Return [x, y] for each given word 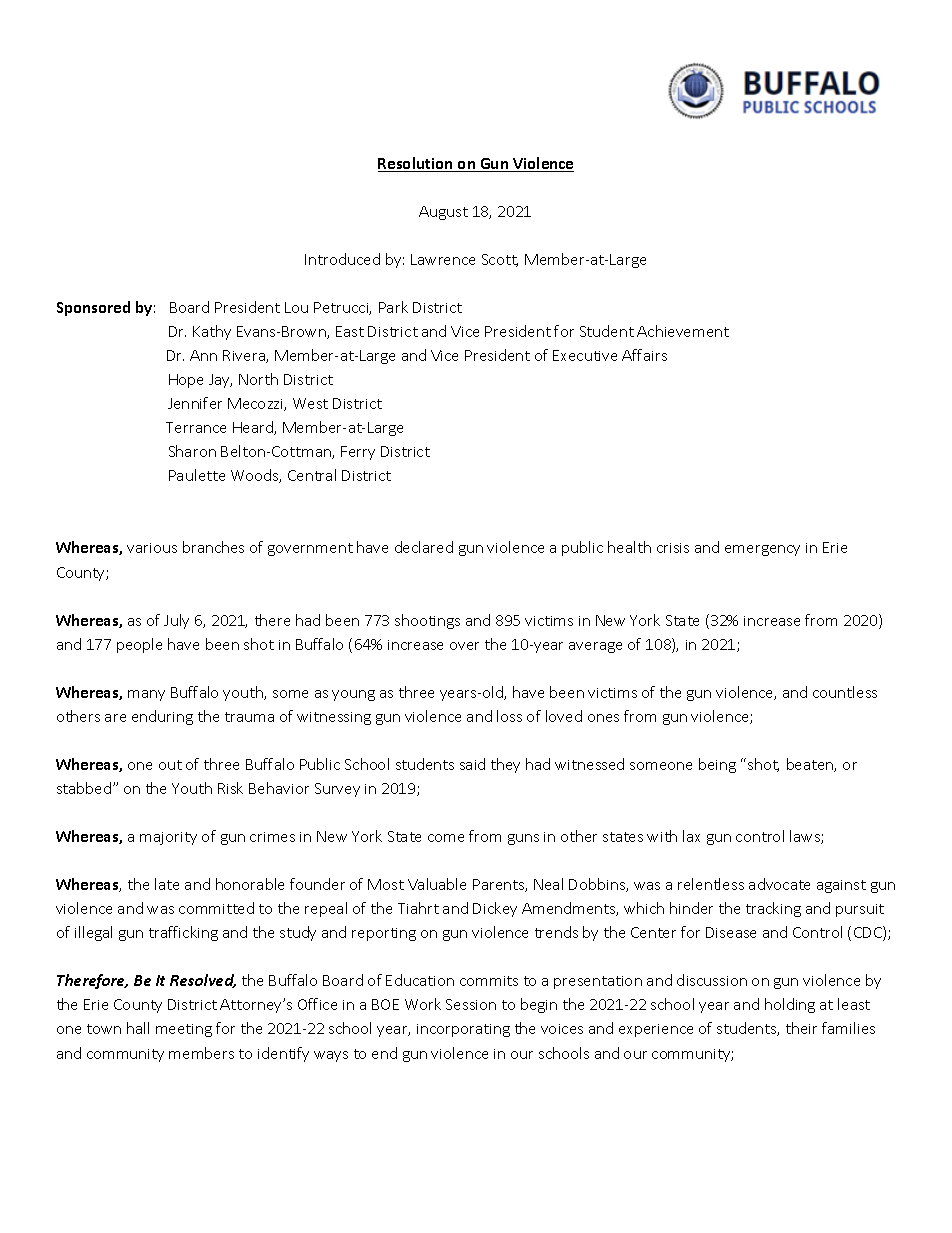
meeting [184, 1030]
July [176, 621]
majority [168, 838]
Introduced [342, 259]
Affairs [644, 355]
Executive [585, 355]
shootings [427, 621]
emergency [762, 550]
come [446, 838]
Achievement [683, 331]
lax [691, 836]
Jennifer [195, 403]
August [443, 213]
